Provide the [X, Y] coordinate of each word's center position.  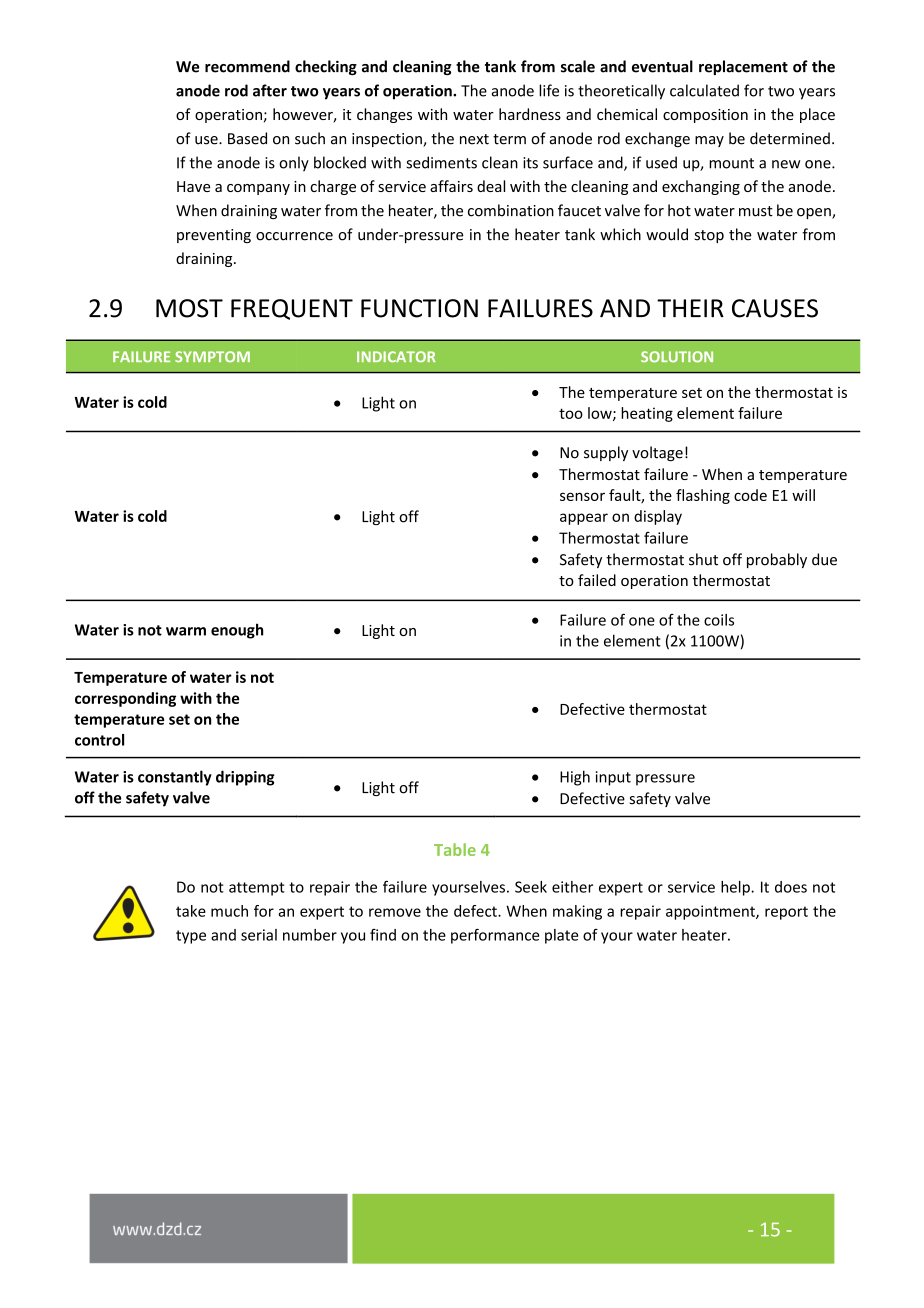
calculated [704, 90]
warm [186, 631]
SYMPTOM [212, 356]
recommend [247, 66]
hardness [530, 114]
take [191, 911]
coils [719, 620]
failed [597, 580]
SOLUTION [677, 356]
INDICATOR [396, 356]
